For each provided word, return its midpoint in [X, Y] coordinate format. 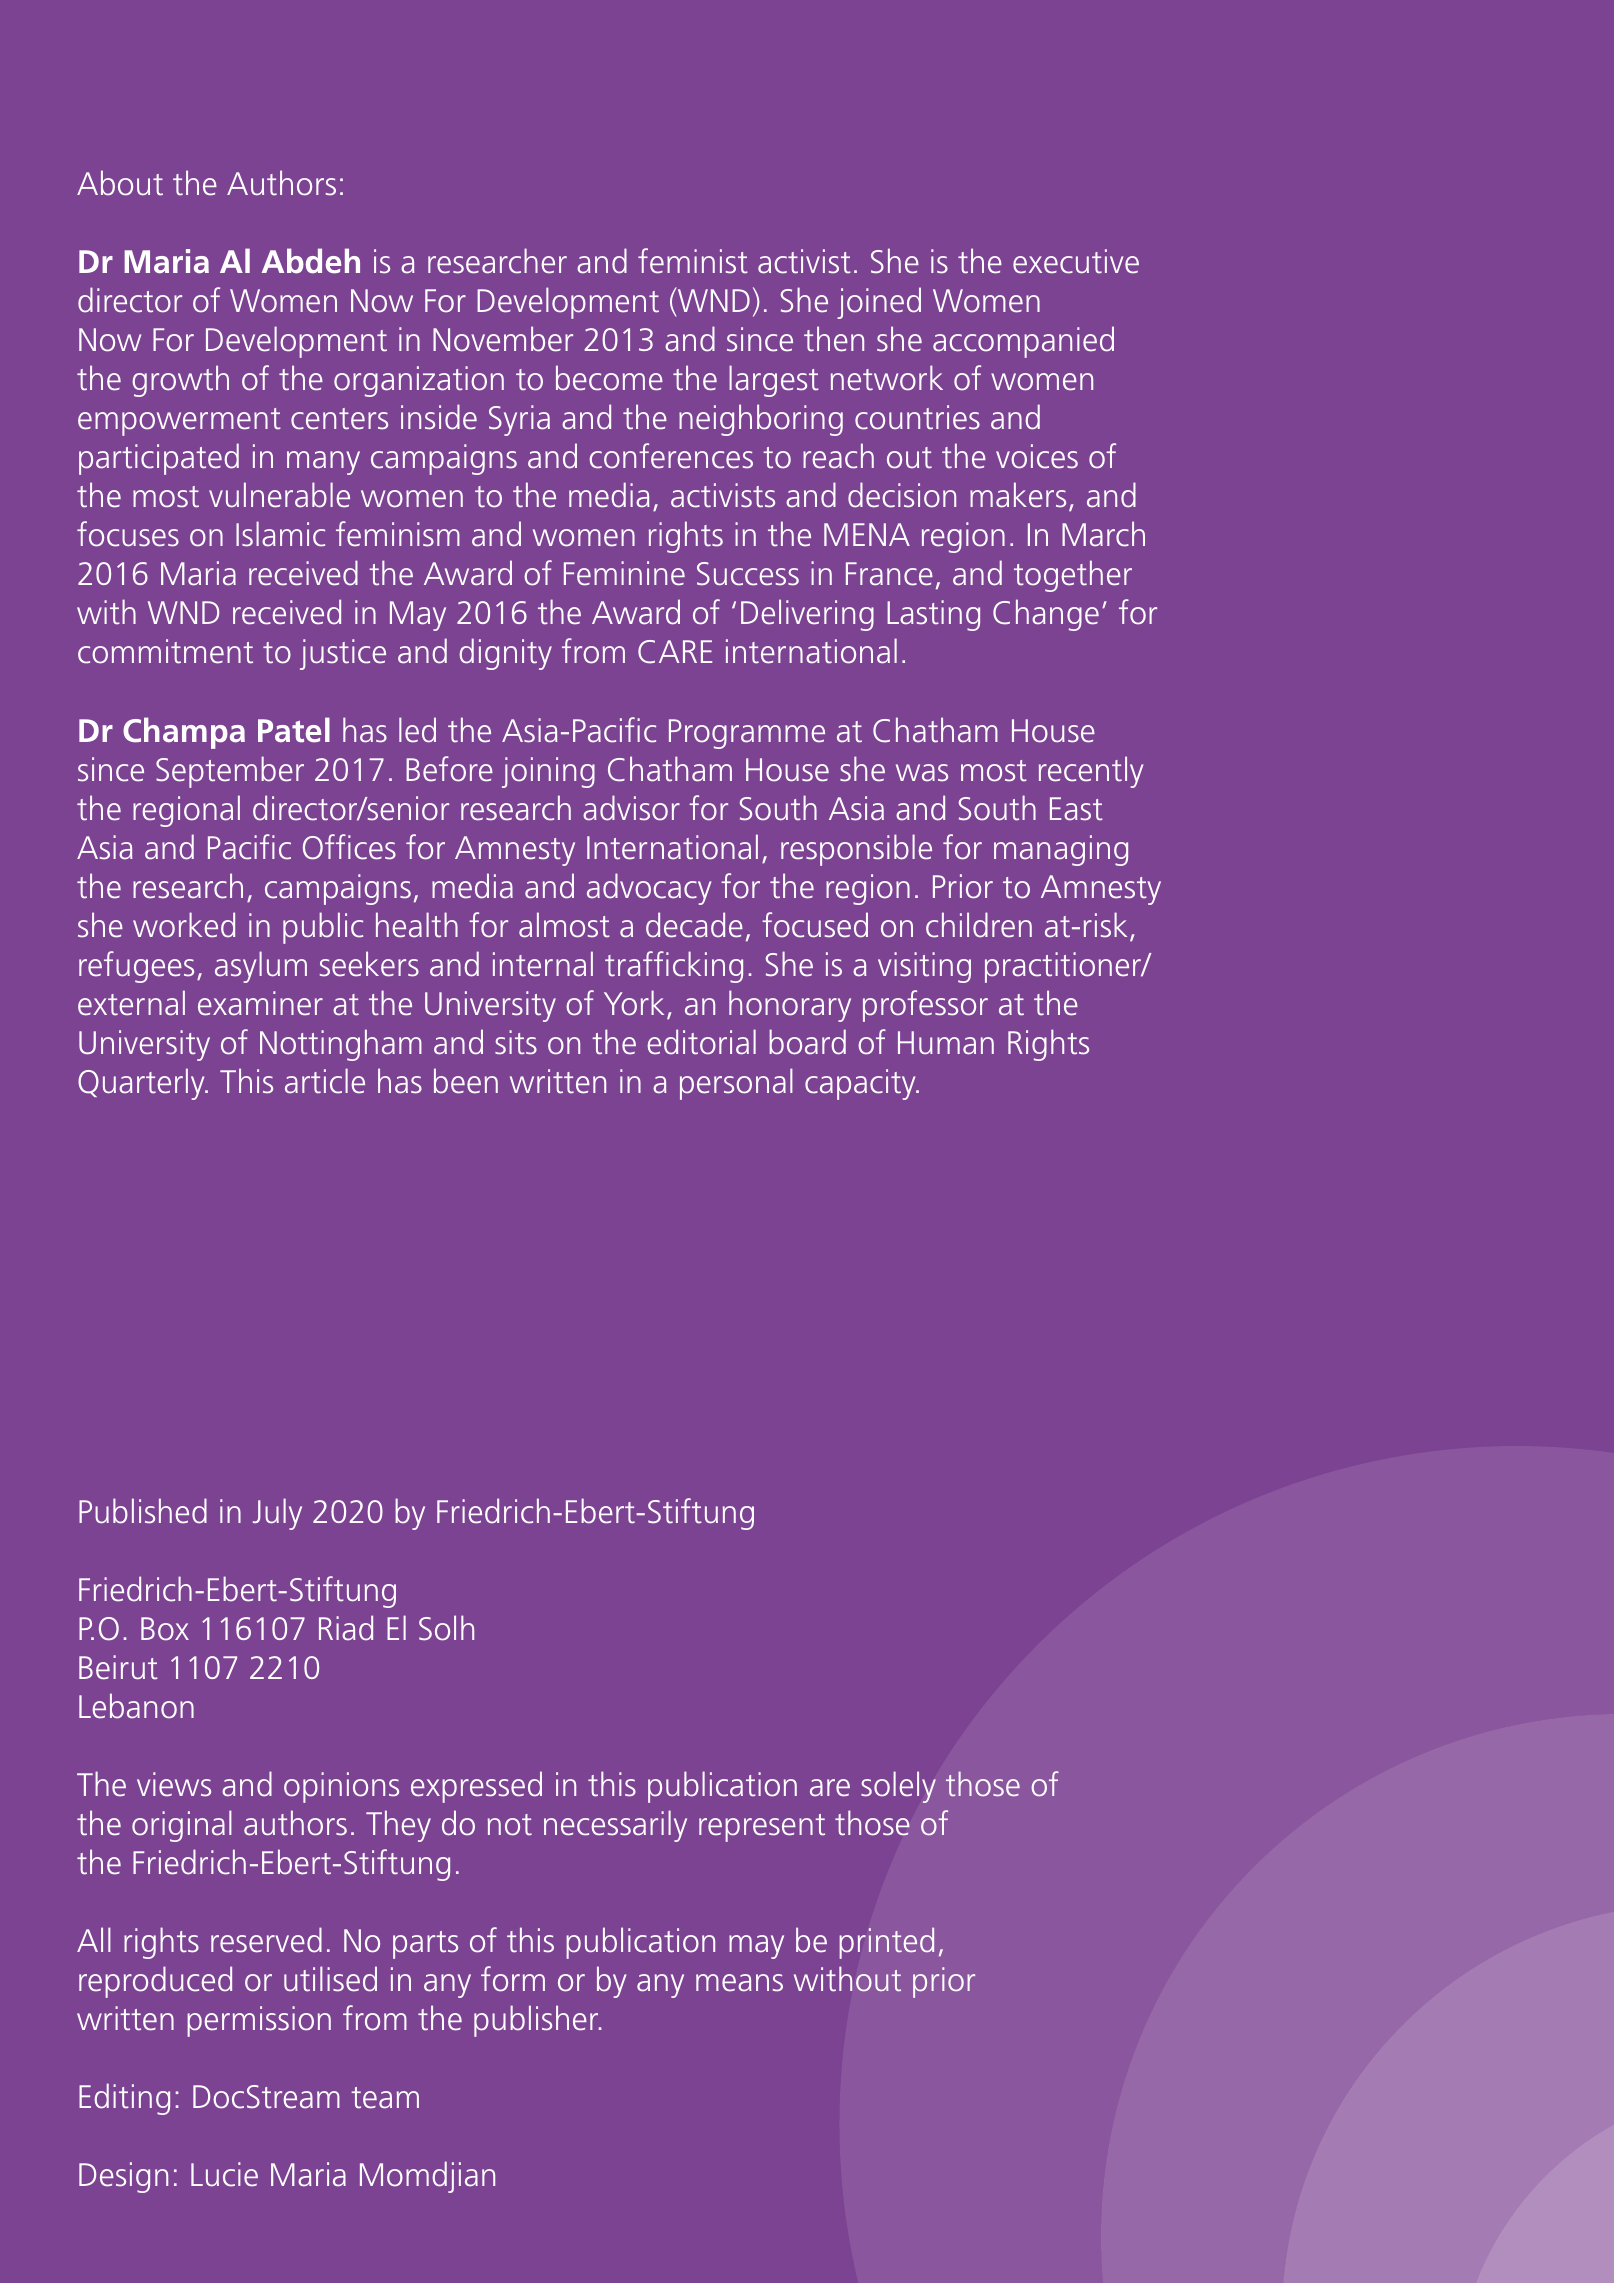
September [230, 772]
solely [898, 1787]
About [120, 183]
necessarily [615, 1826]
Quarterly [142, 1084]
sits [516, 1042]
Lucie [224, 2174]
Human [946, 1043]
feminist [693, 261]
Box [165, 1629]
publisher [537, 2021]
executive [1076, 261]
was [922, 773]
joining [548, 772]
